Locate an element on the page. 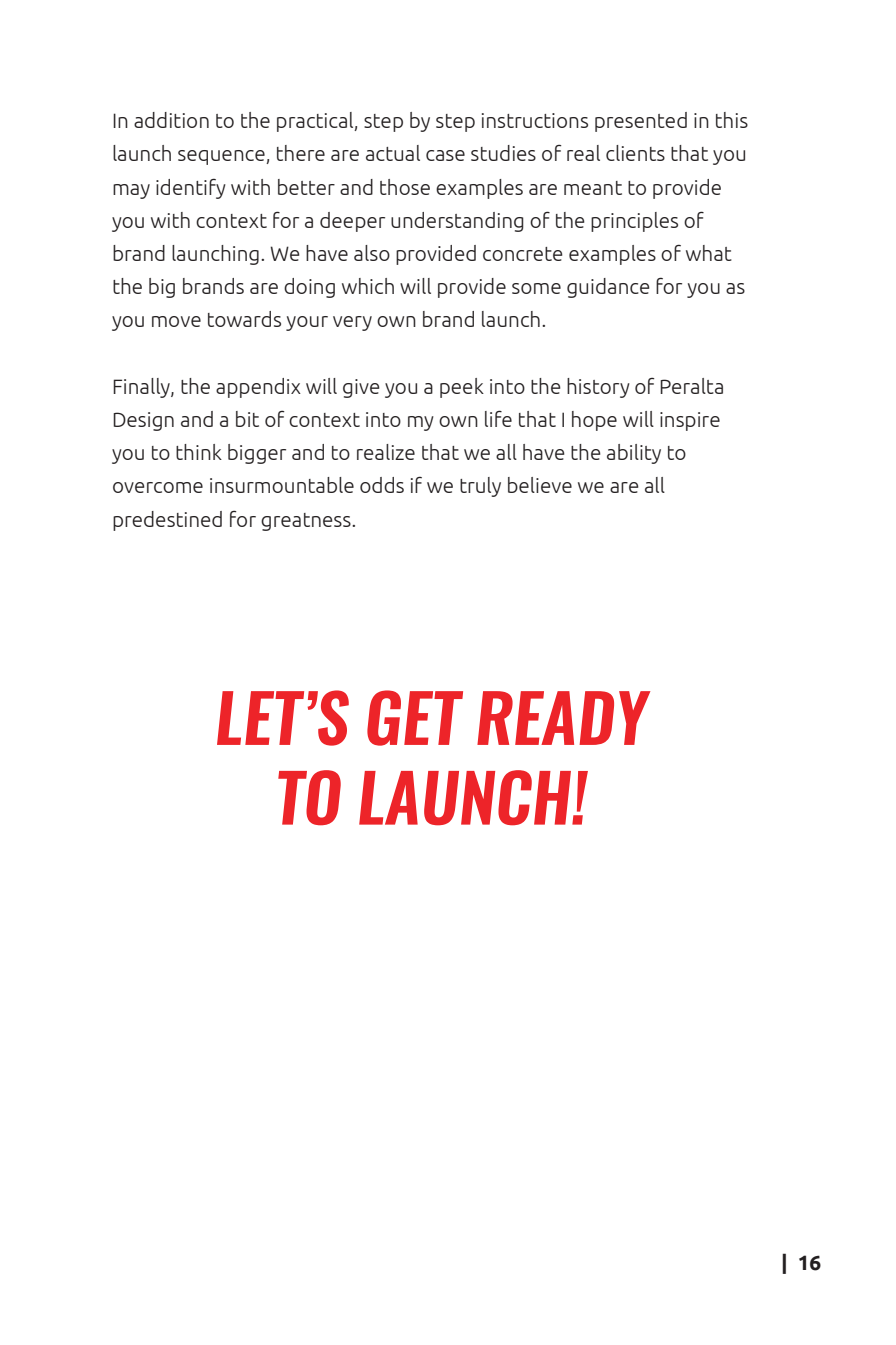 The height and width of the document is (1345, 896). GET is located at coordinates (415, 718).
